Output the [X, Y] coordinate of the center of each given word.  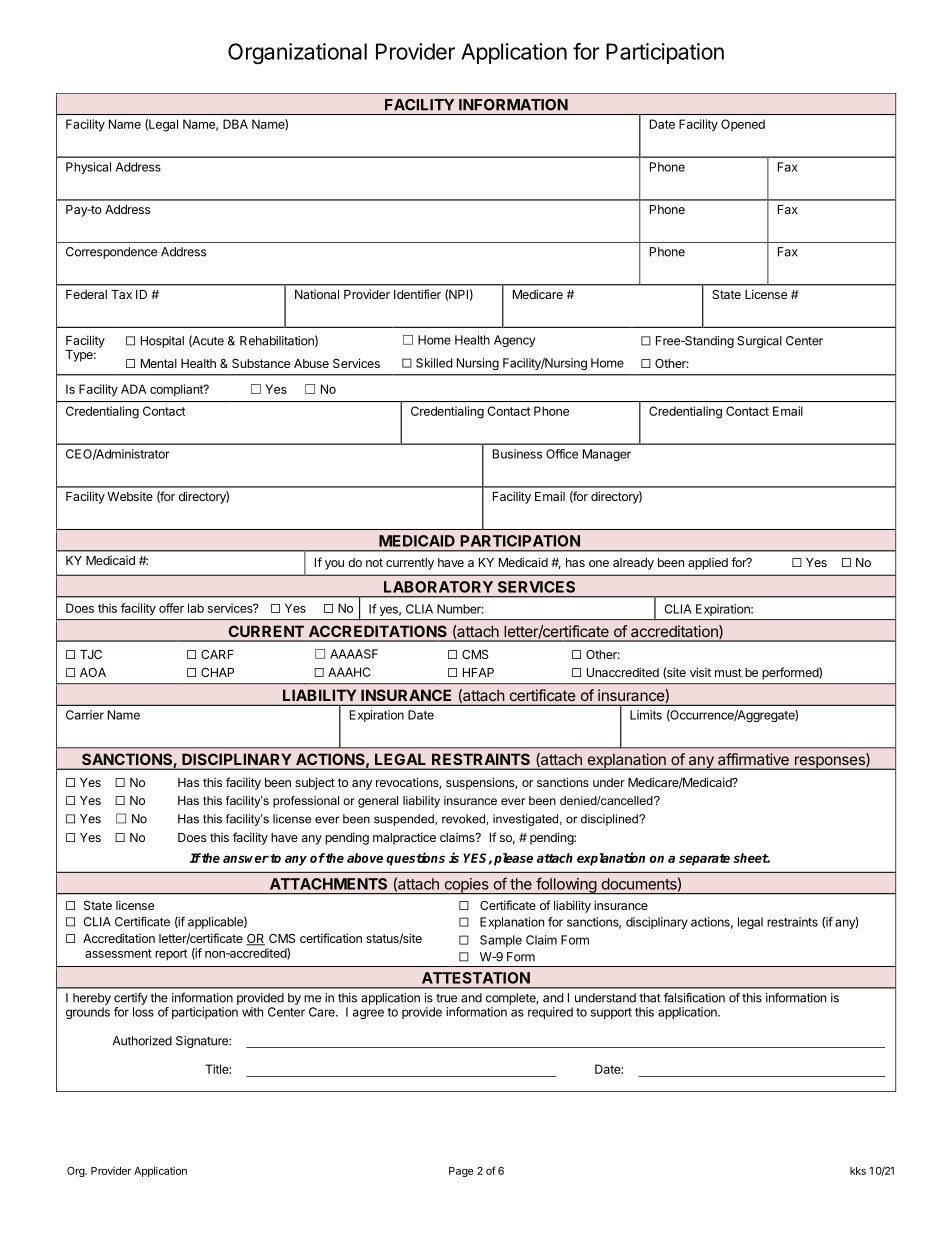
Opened [743, 125]
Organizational [297, 53]
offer [171, 608]
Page [461, 1172]
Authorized [142, 1041]
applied [708, 564]
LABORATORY [438, 587]
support [611, 1013]
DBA [235, 124]
